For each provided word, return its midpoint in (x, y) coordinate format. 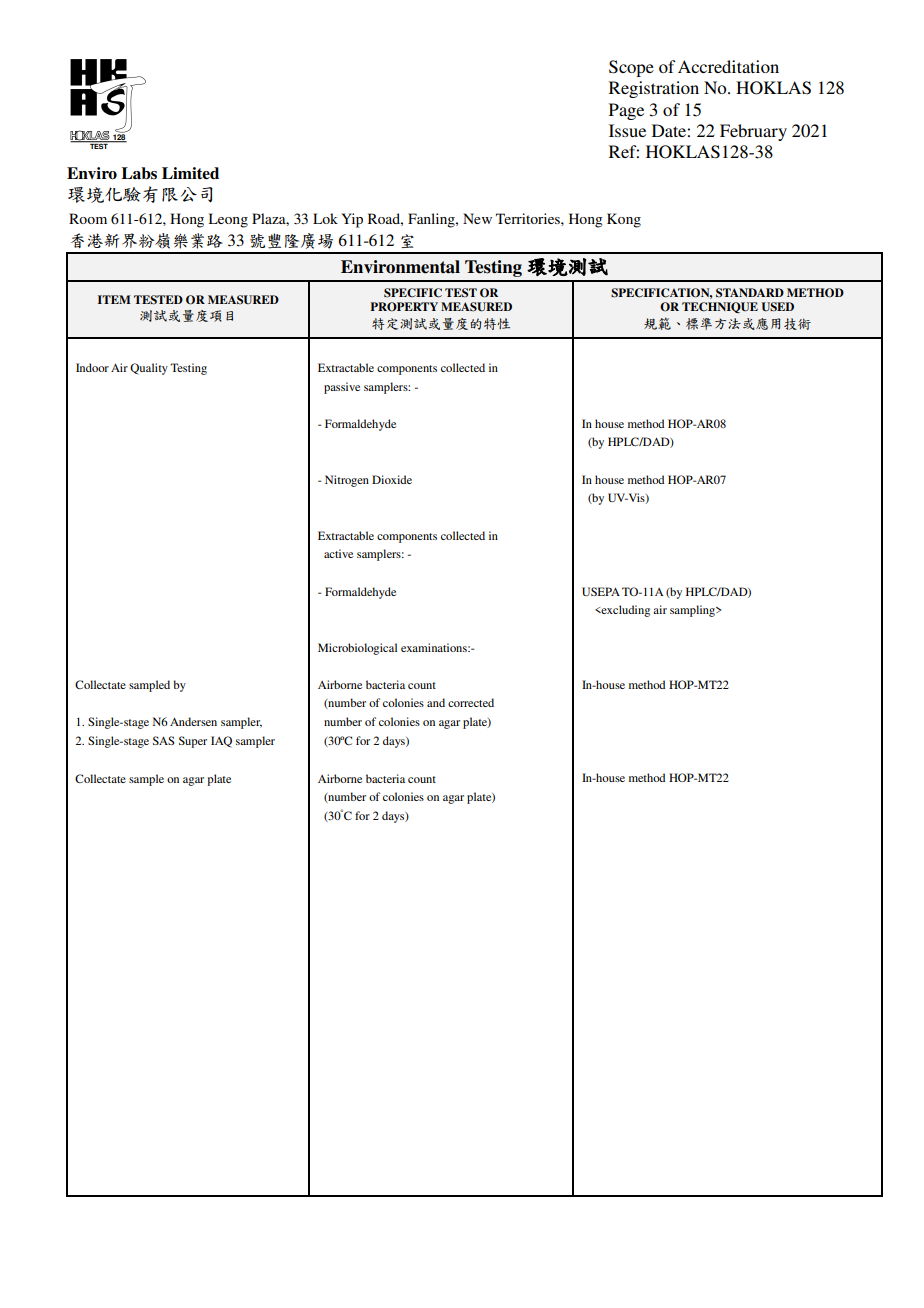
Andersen (193, 721)
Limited (190, 173)
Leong (228, 220)
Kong (624, 220)
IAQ (221, 742)
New (477, 218)
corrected (471, 702)
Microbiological (357, 649)
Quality (149, 369)
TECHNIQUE (720, 307)
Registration (654, 89)
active (338, 553)
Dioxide (392, 479)
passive (342, 388)
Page (626, 111)
